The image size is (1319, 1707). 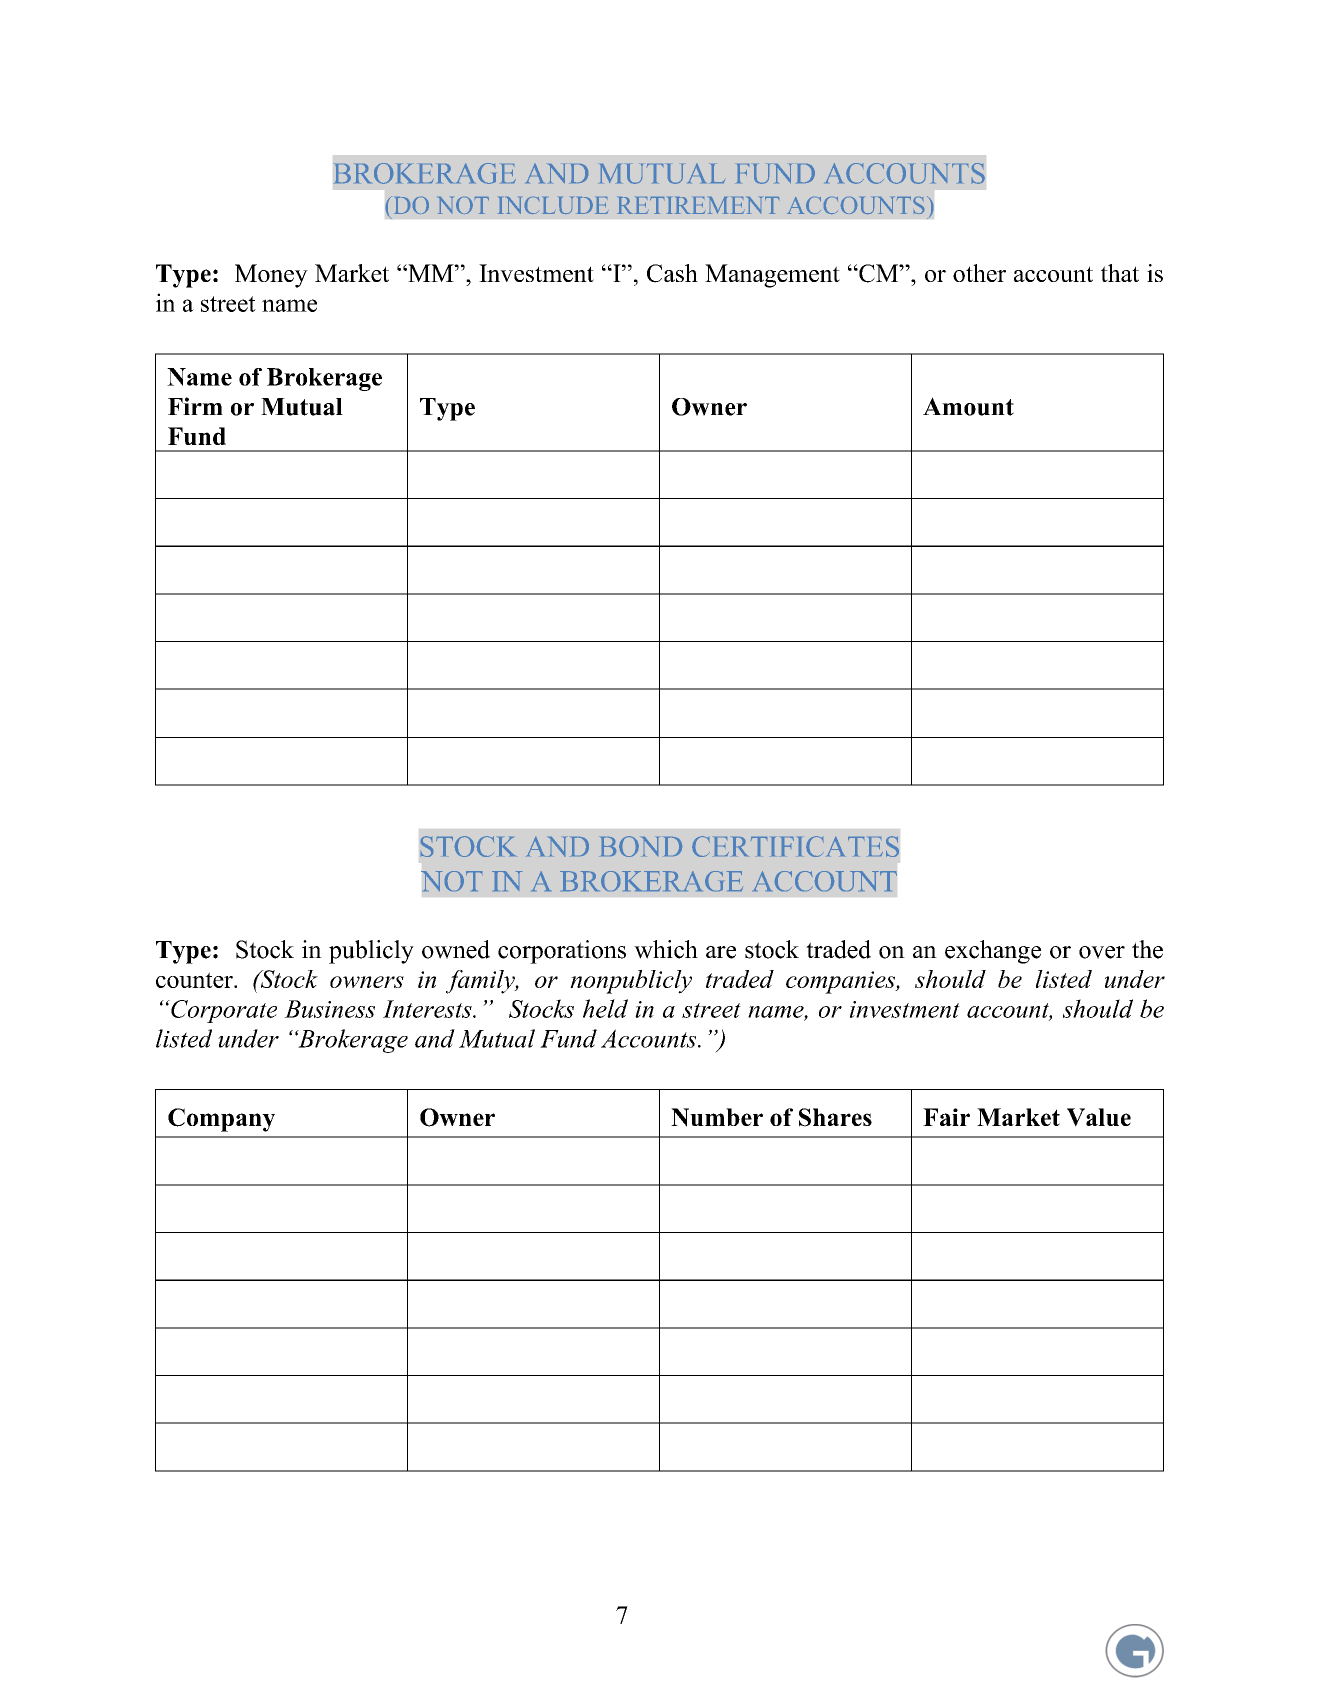 What do you see at coordinates (968, 406) in the screenshot?
I see `Amount` at bounding box center [968, 406].
